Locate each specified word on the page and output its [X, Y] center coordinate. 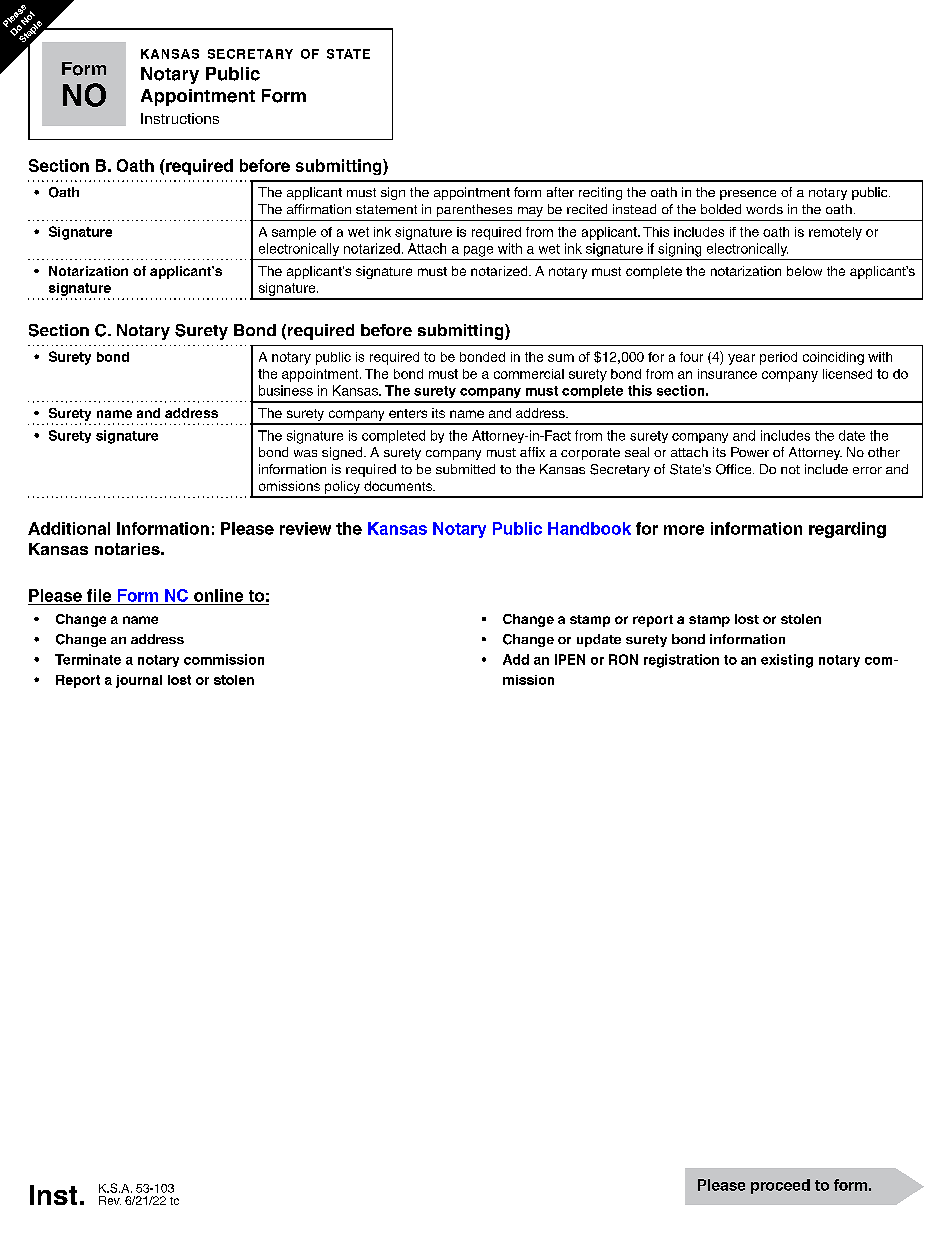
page [478, 251]
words [764, 209]
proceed [780, 1186]
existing [787, 661]
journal [139, 681]
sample [294, 233]
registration [681, 661]
